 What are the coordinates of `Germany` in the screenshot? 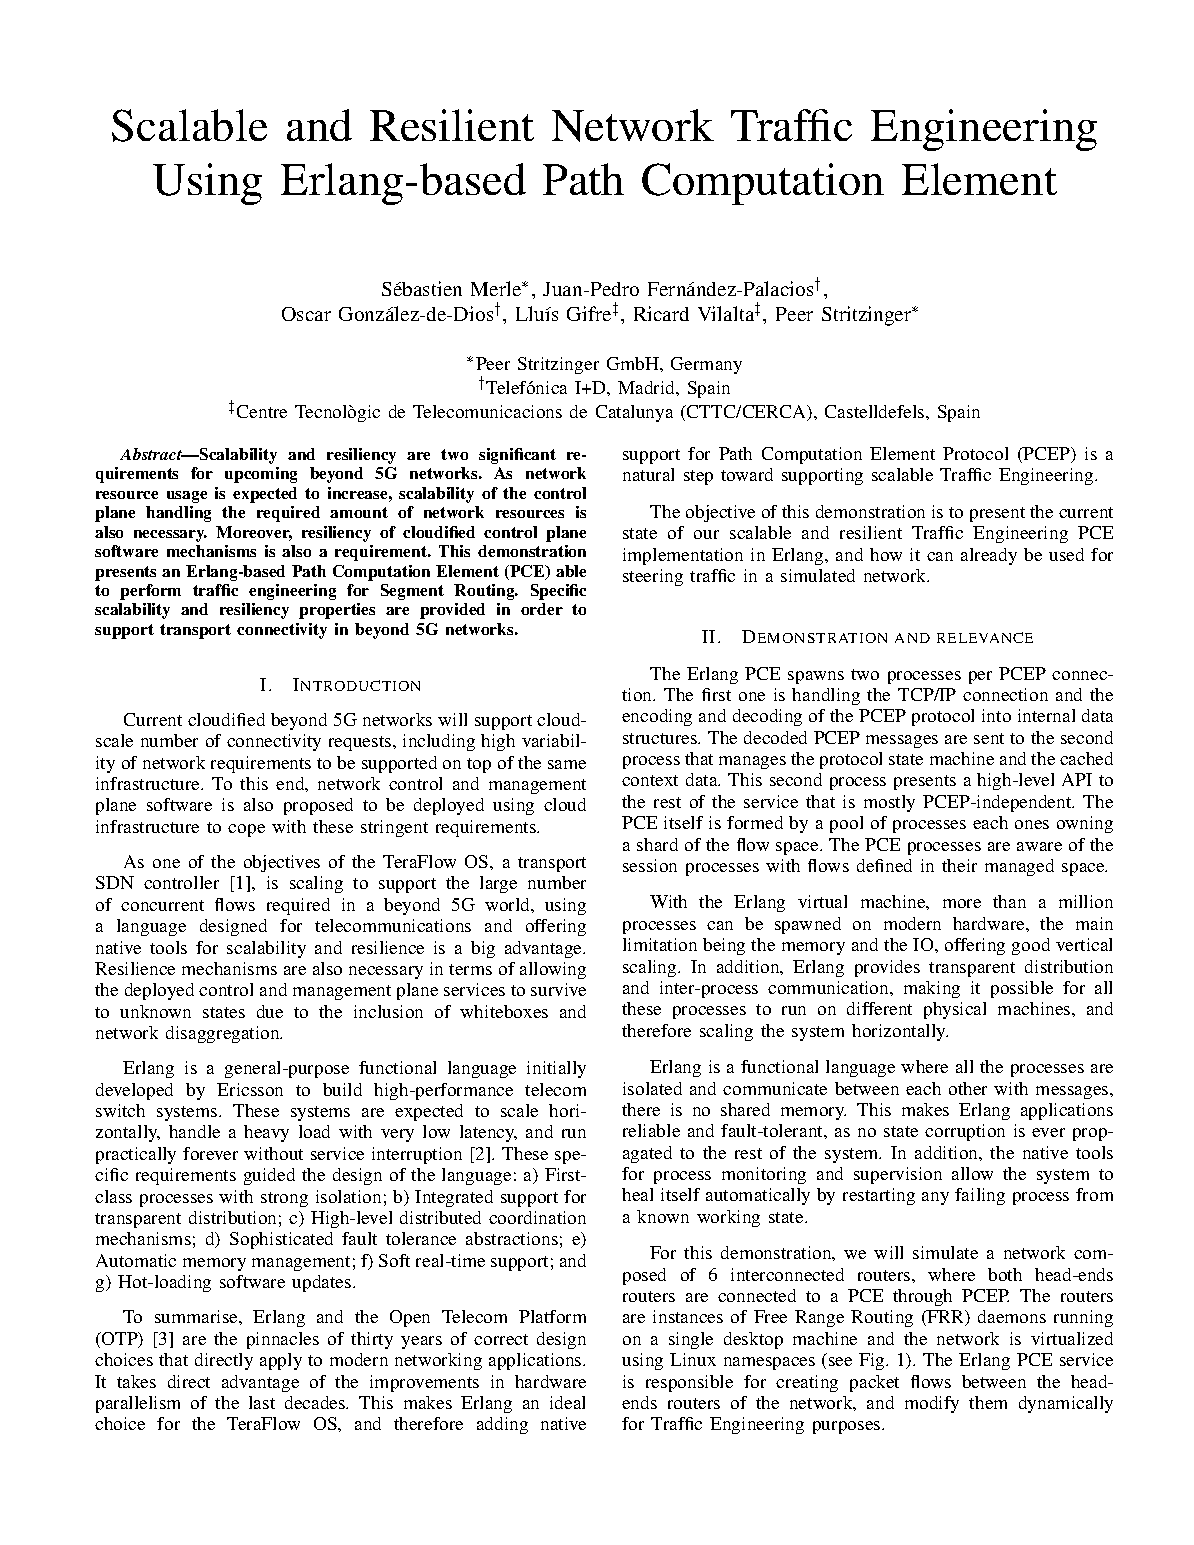 It's located at (706, 365).
